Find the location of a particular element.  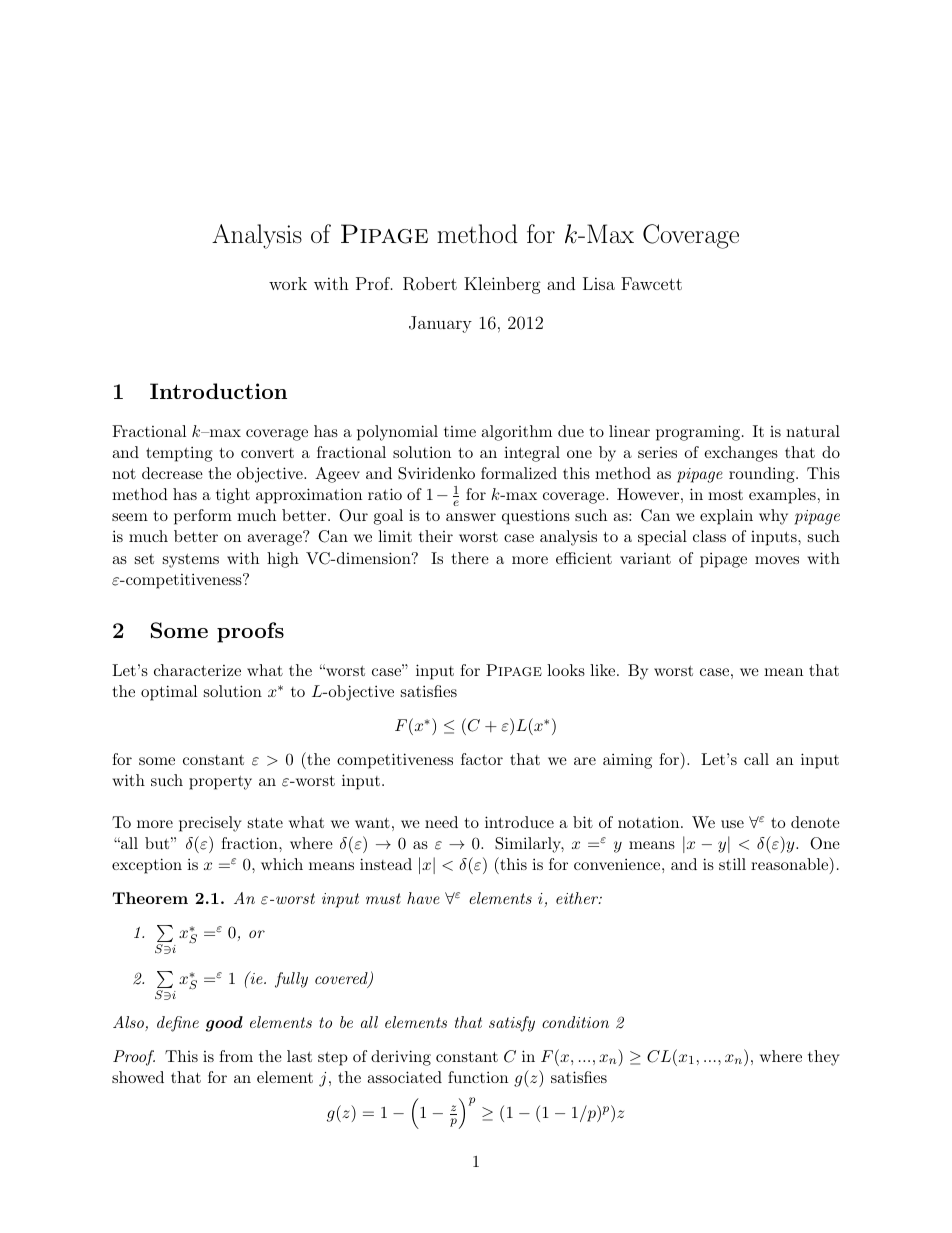

January is located at coordinates (440, 324).
